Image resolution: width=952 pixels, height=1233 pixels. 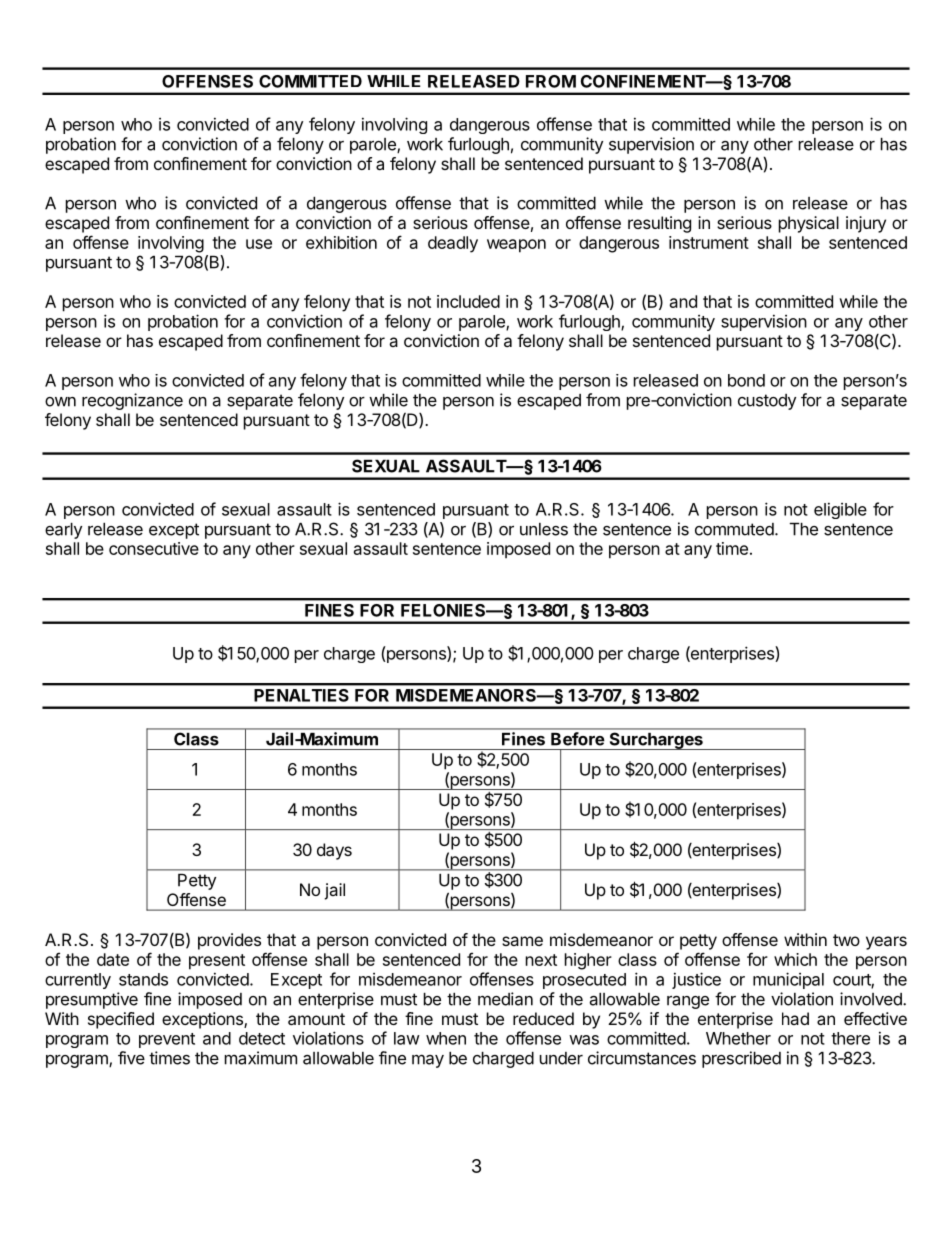 What do you see at coordinates (453, 244) in the screenshot?
I see `deadly` at bounding box center [453, 244].
